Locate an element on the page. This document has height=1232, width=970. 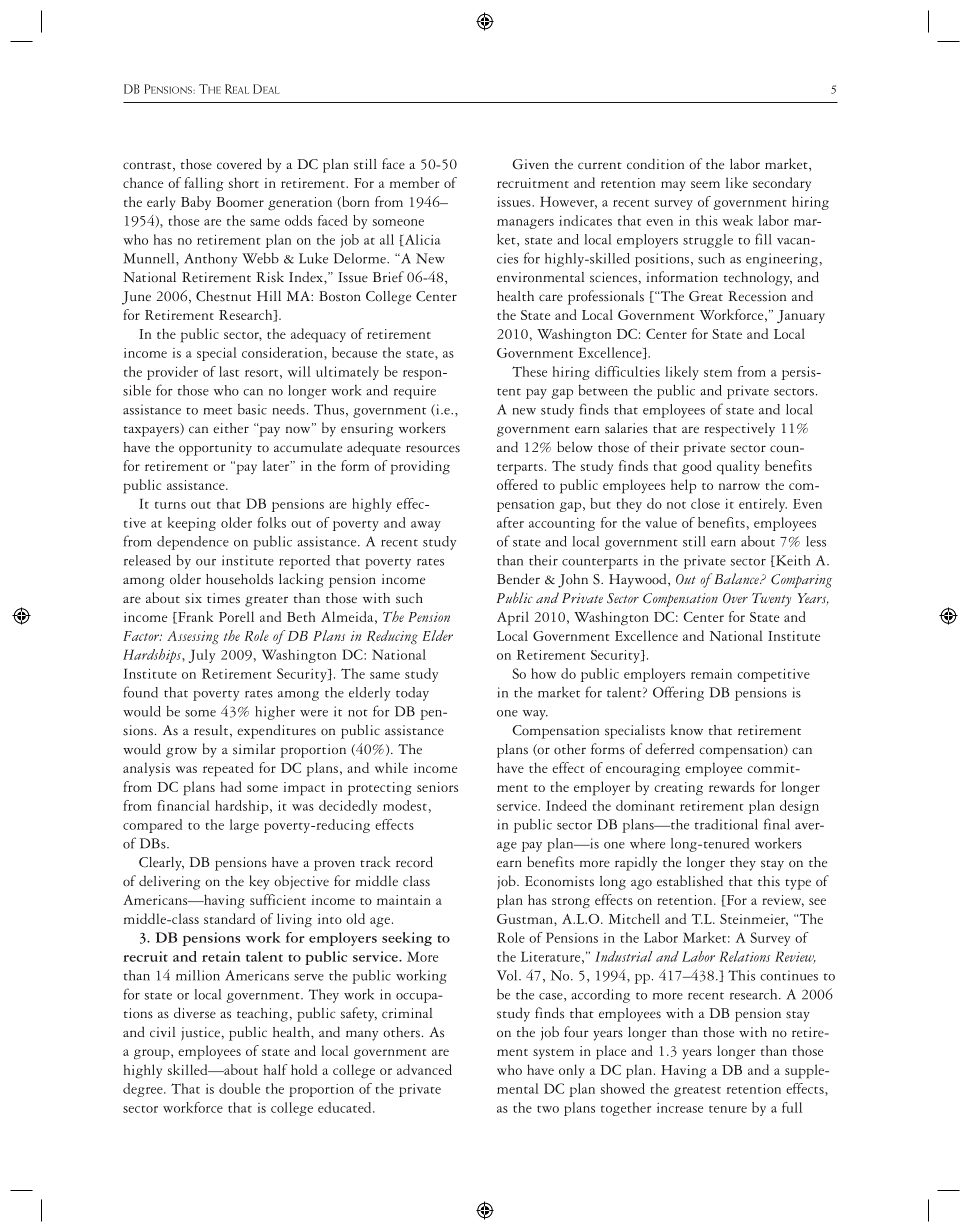
falling is located at coordinates (203, 184).
